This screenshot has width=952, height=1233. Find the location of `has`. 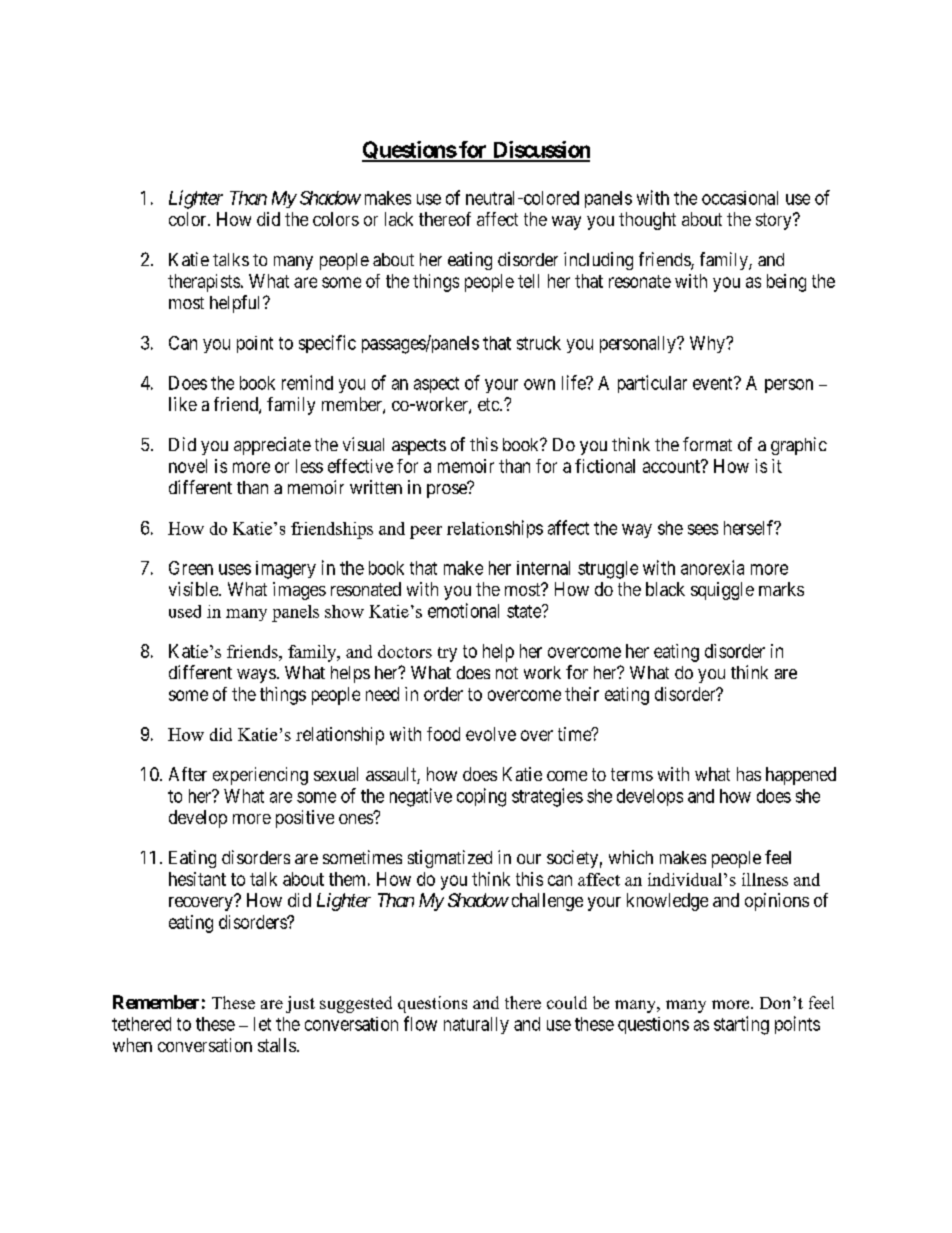

has is located at coordinates (749, 774).
